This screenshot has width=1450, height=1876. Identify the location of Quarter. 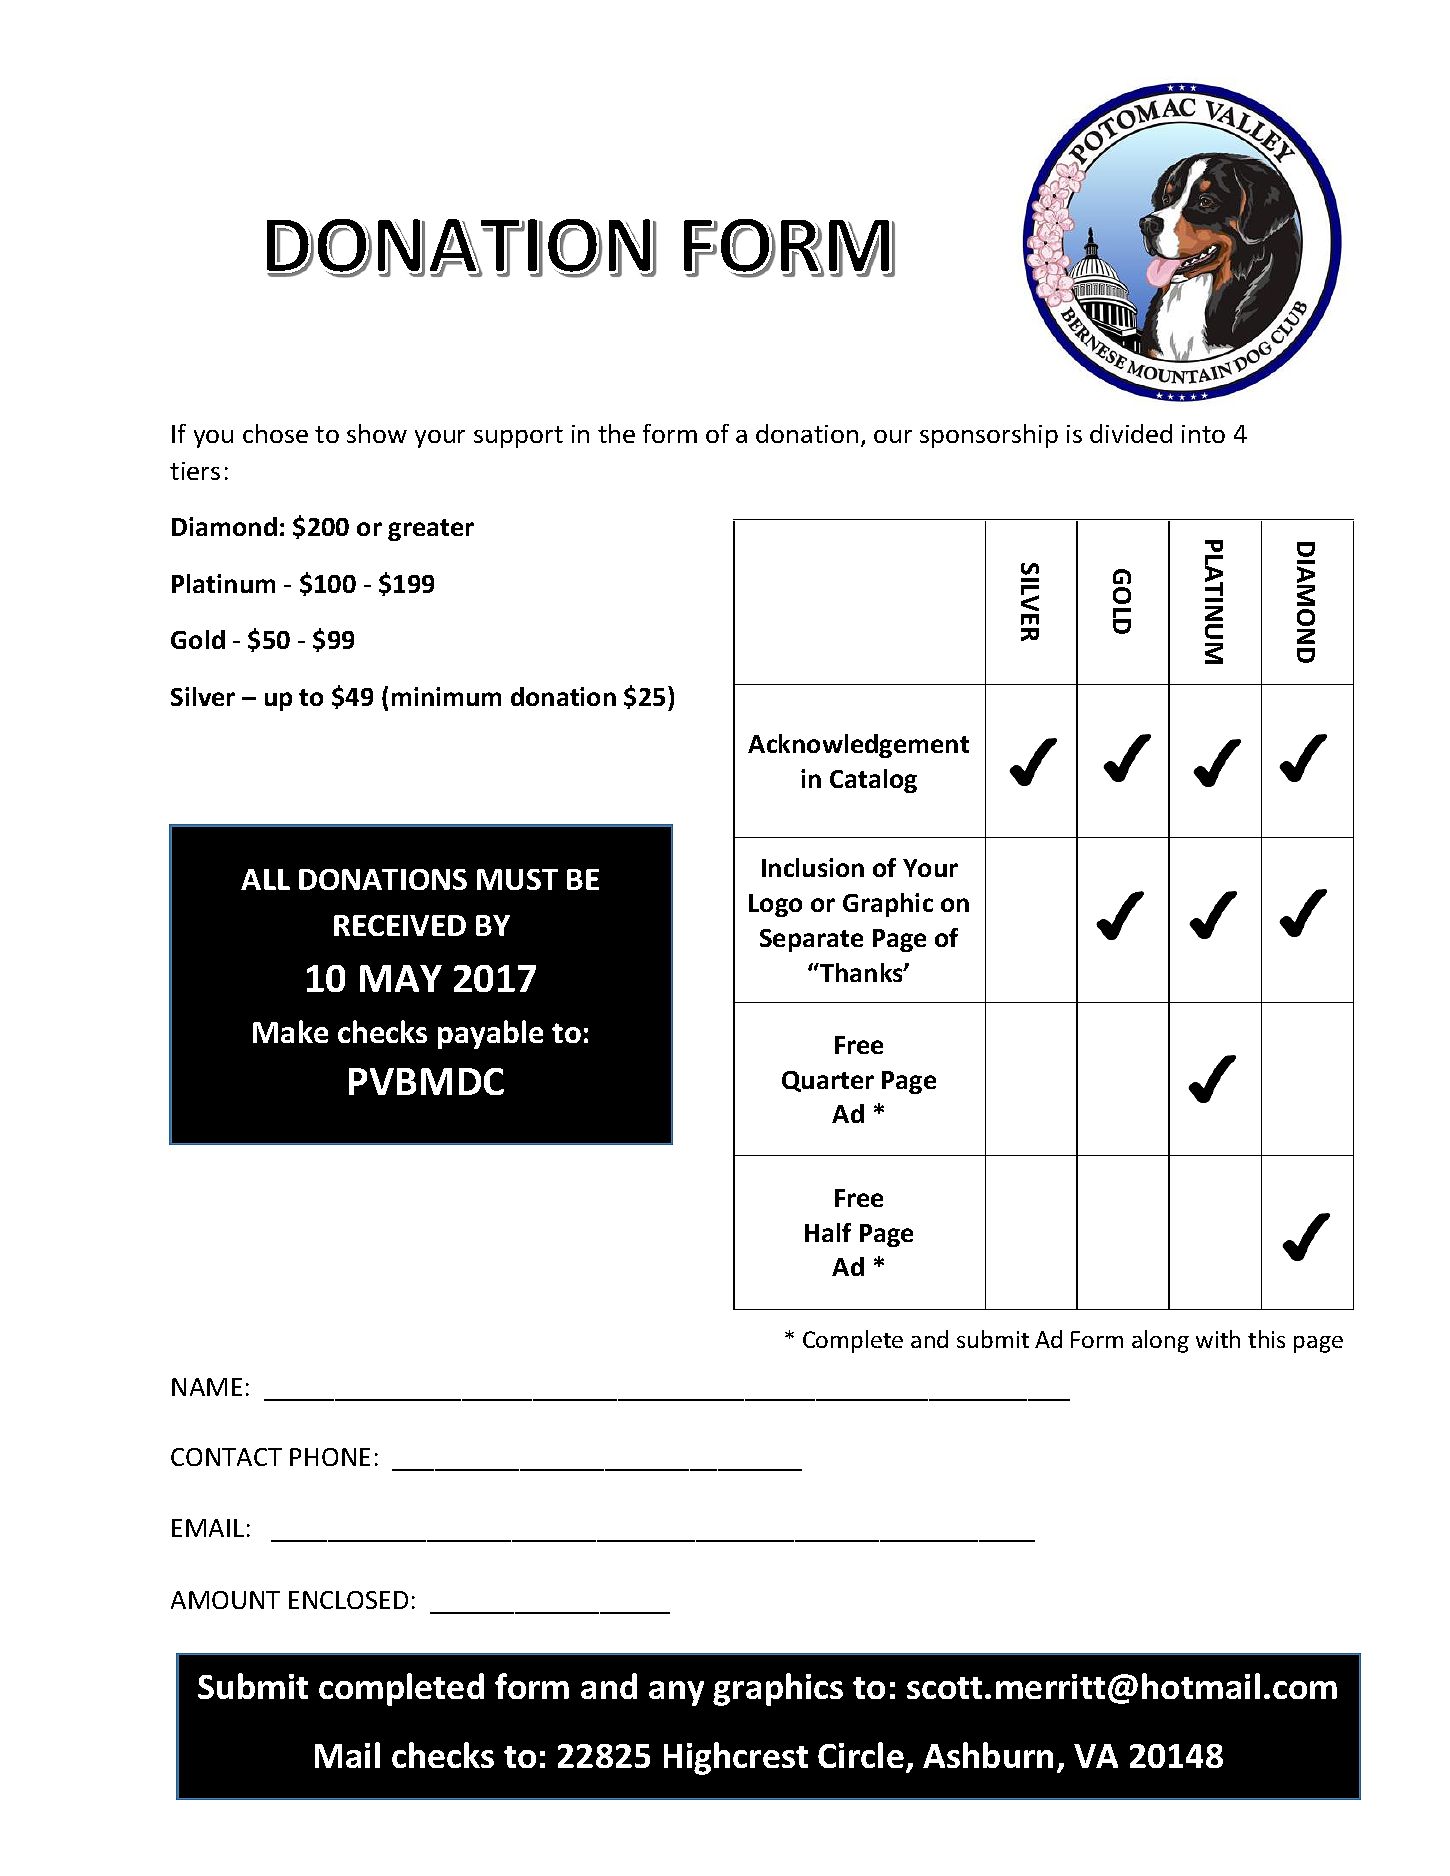
(828, 1081).
